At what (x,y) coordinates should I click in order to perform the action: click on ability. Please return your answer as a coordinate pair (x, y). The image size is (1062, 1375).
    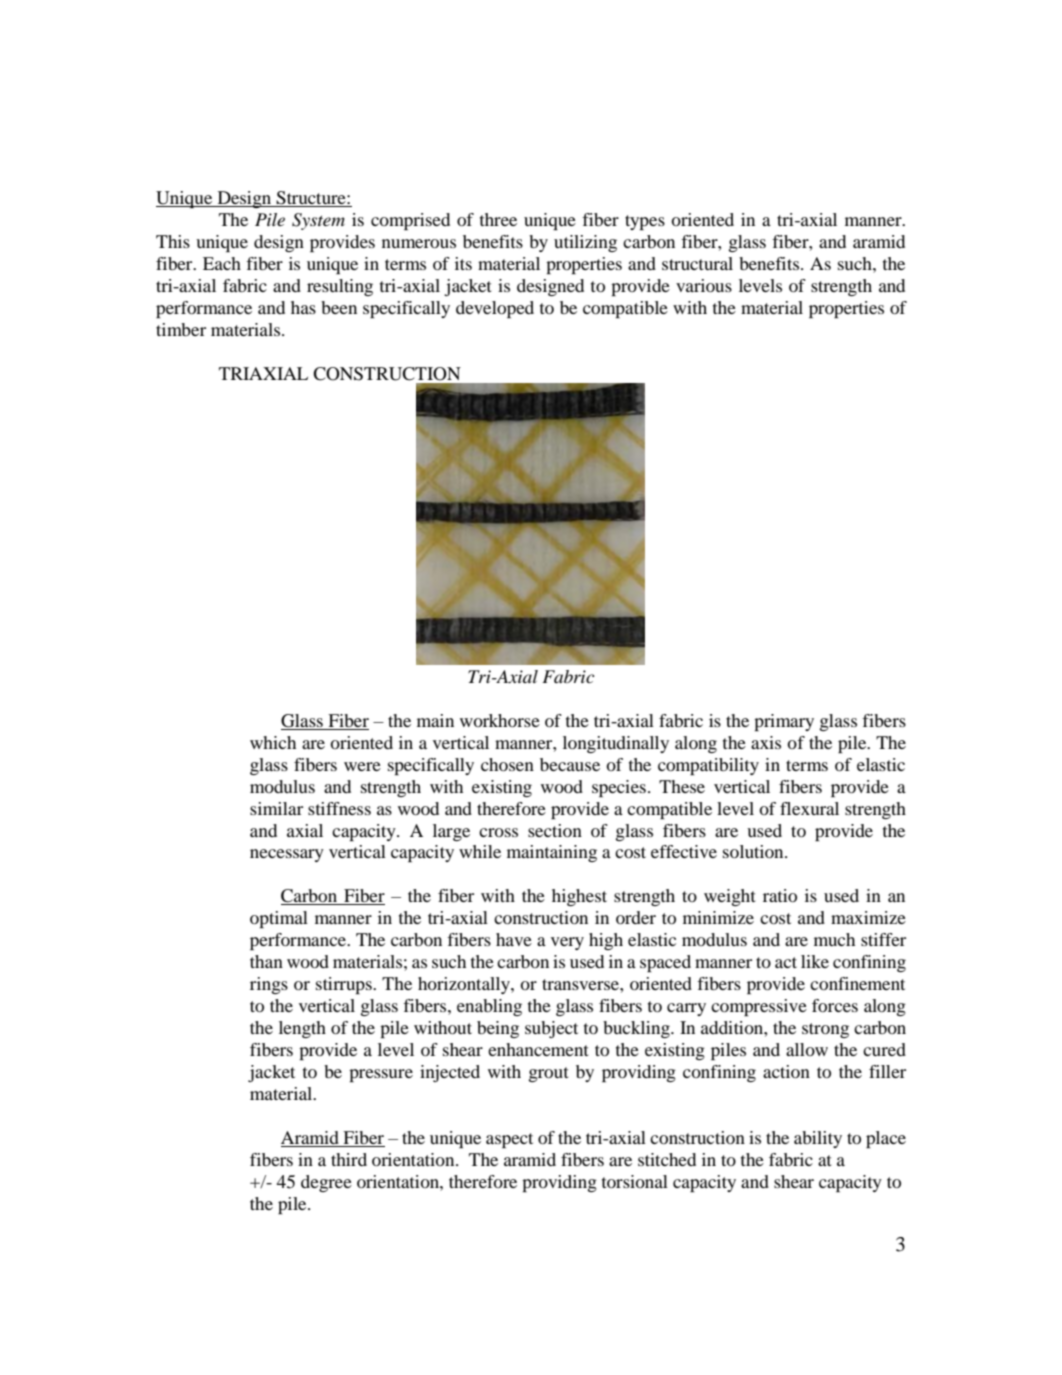
    Looking at the image, I should click on (818, 1139).
